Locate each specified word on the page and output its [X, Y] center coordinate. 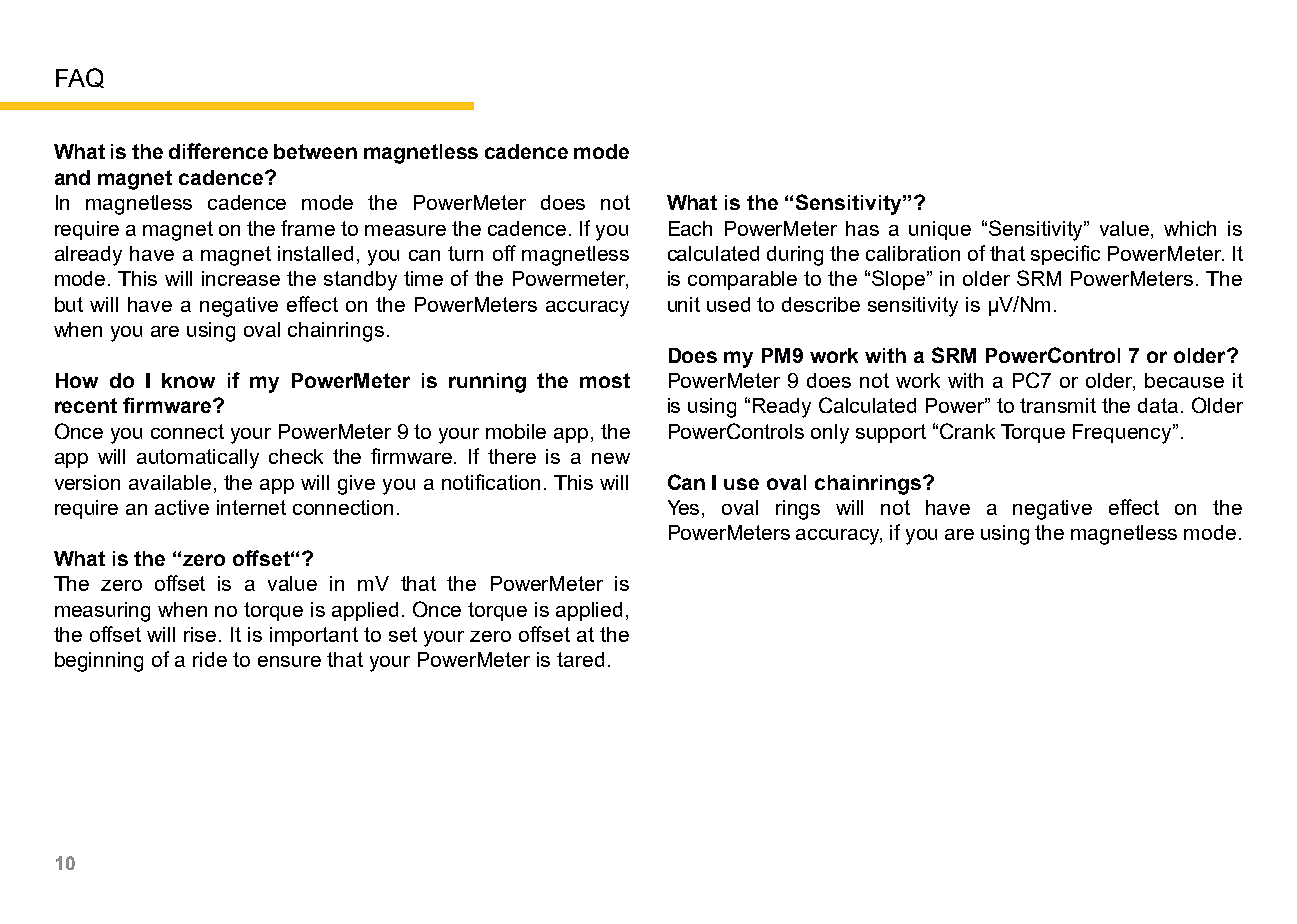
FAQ [80, 78]
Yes [685, 509]
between [315, 151]
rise [200, 634]
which [1190, 228]
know [188, 380]
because [1184, 380]
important [314, 636]
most [605, 380]
